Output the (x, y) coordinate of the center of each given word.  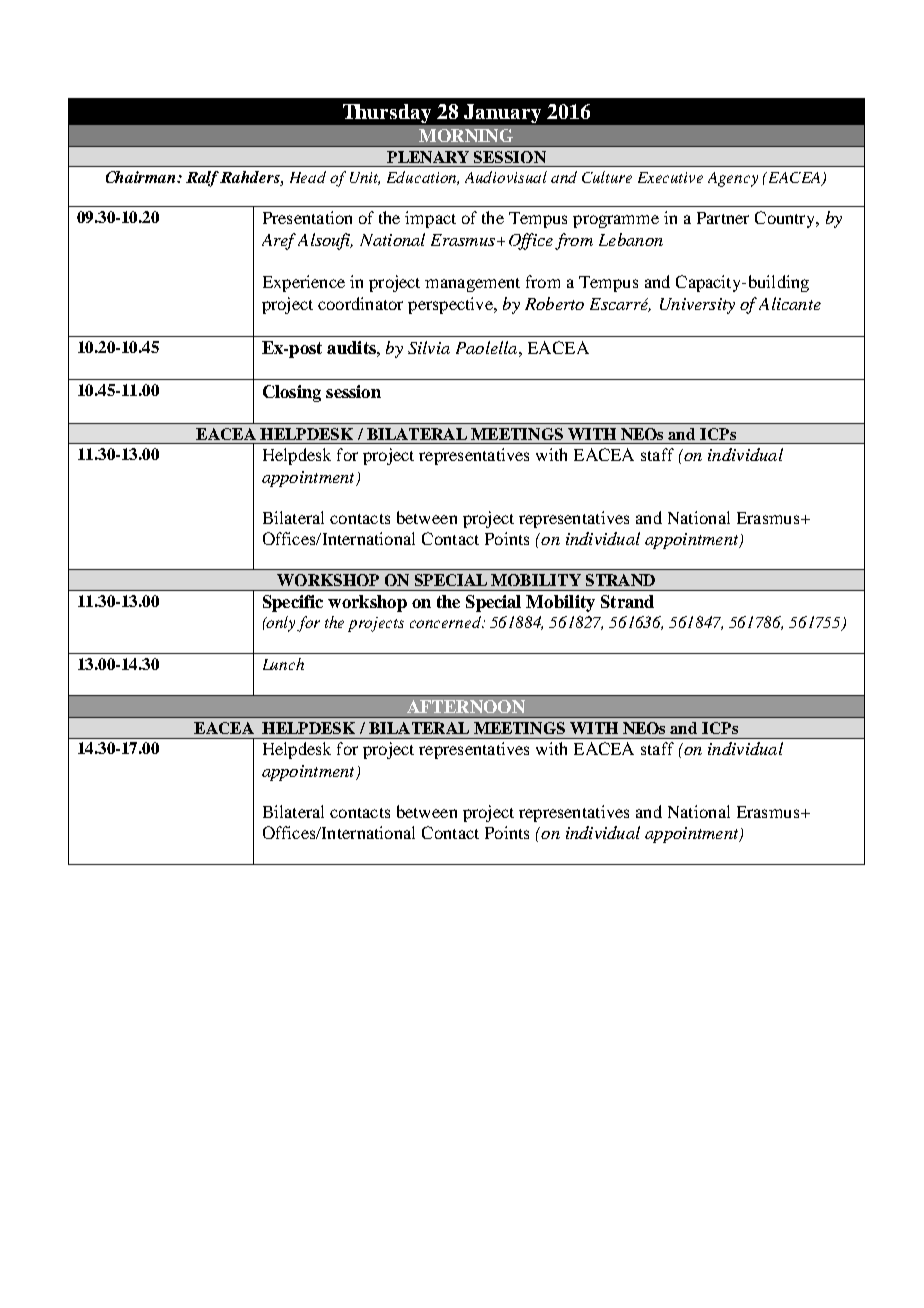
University (697, 306)
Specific (293, 603)
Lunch (283, 664)
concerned (447, 622)
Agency (733, 179)
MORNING (466, 135)
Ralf (203, 179)
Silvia (429, 347)
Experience (304, 283)
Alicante (790, 303)
